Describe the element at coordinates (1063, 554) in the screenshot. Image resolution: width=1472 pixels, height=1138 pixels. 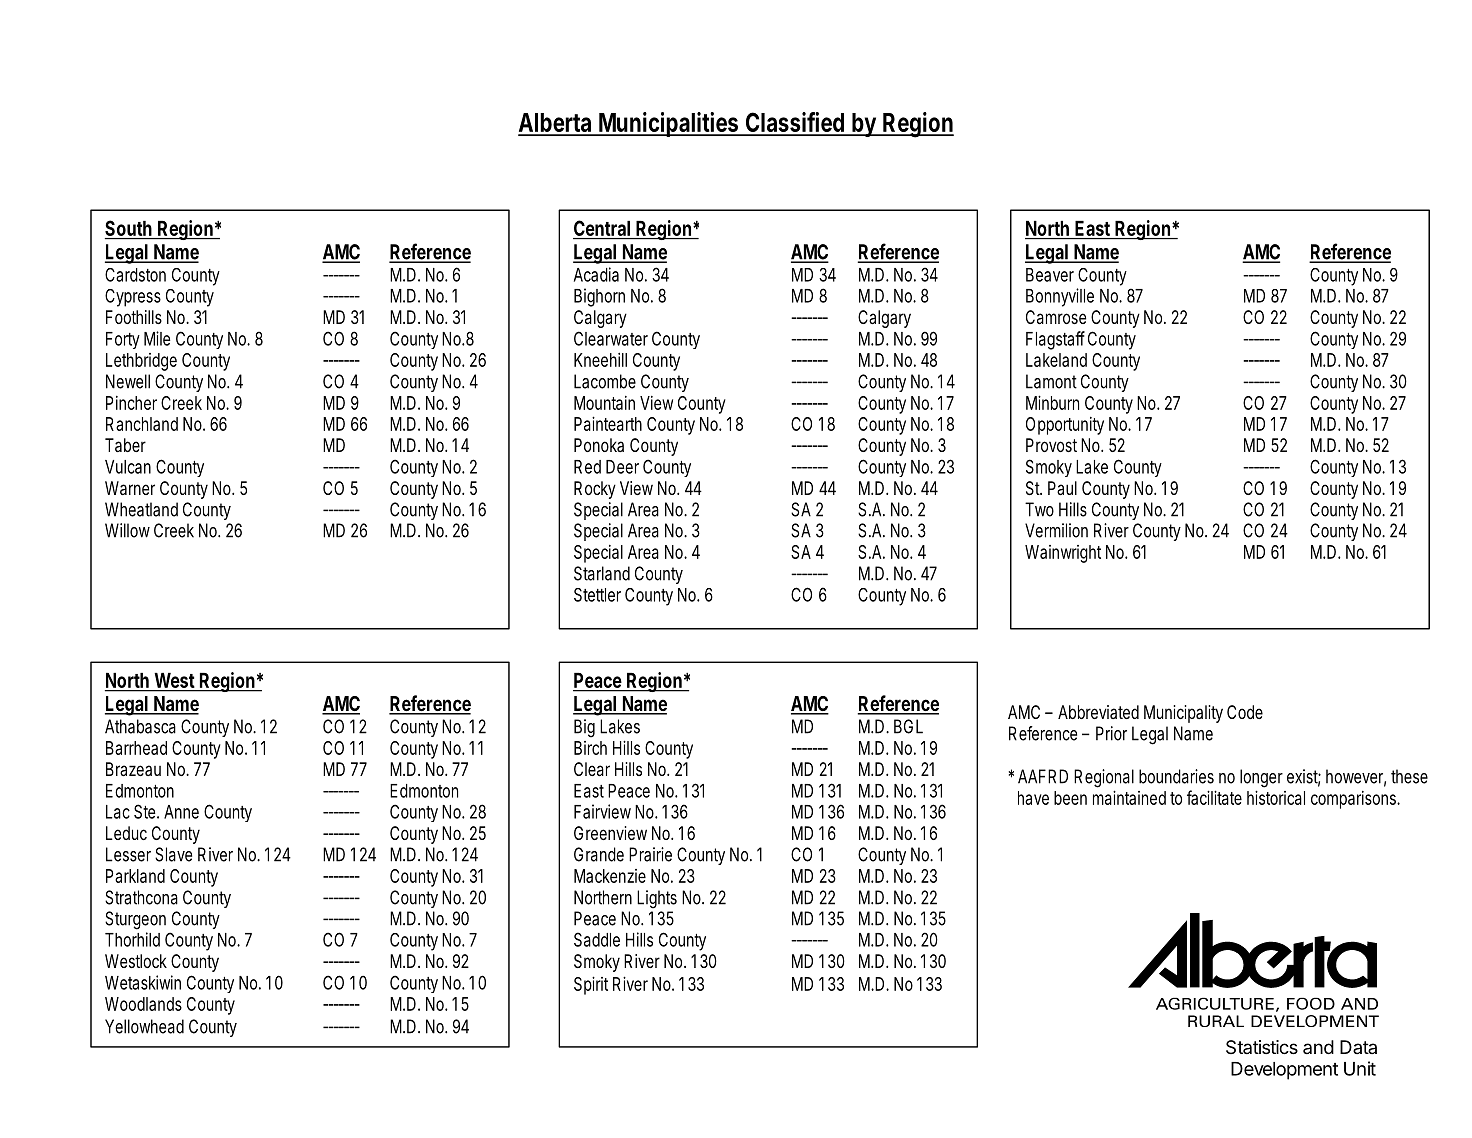
I see `Wainwright` at that location.
